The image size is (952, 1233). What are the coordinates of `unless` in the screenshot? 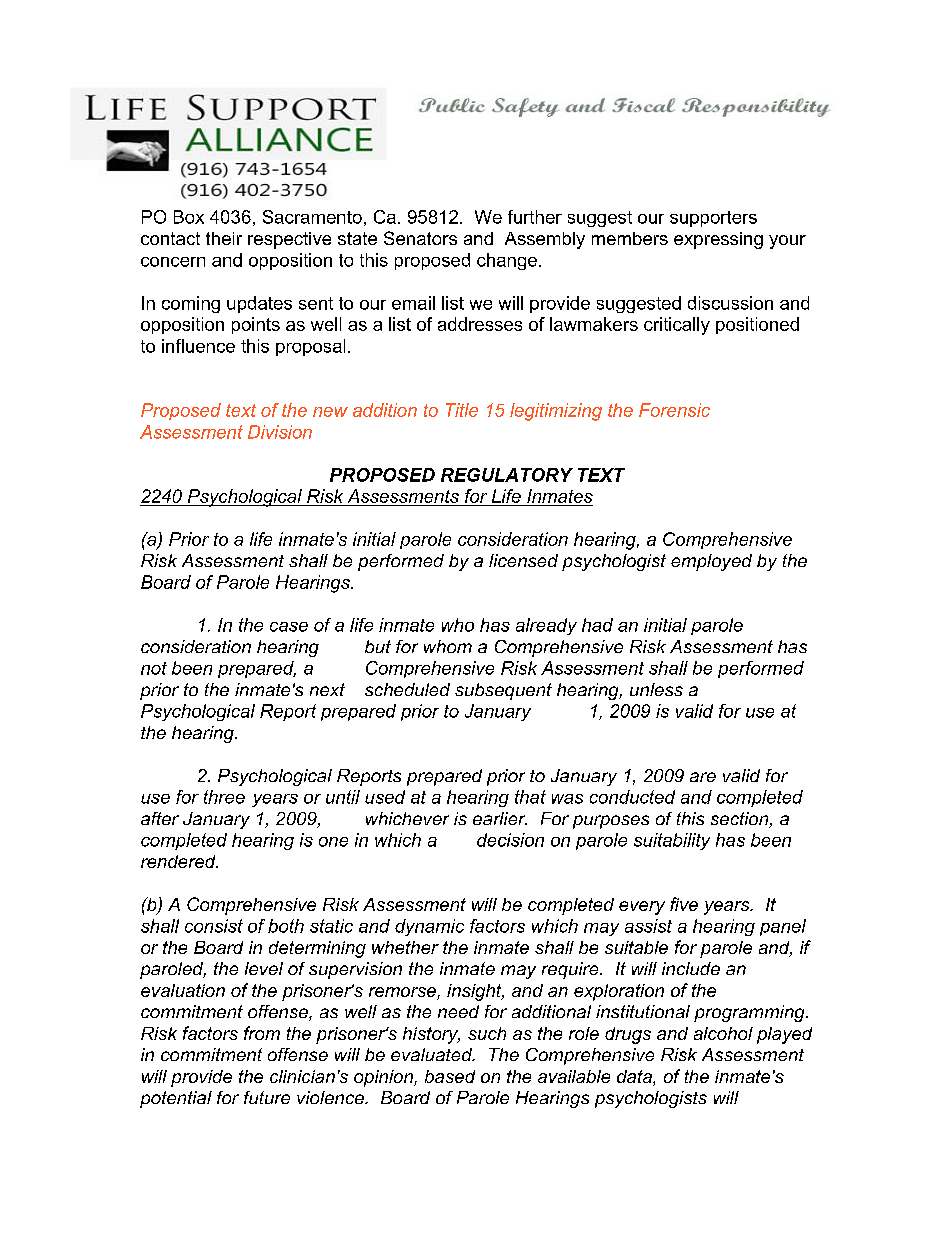 It's located at (656, 689).
